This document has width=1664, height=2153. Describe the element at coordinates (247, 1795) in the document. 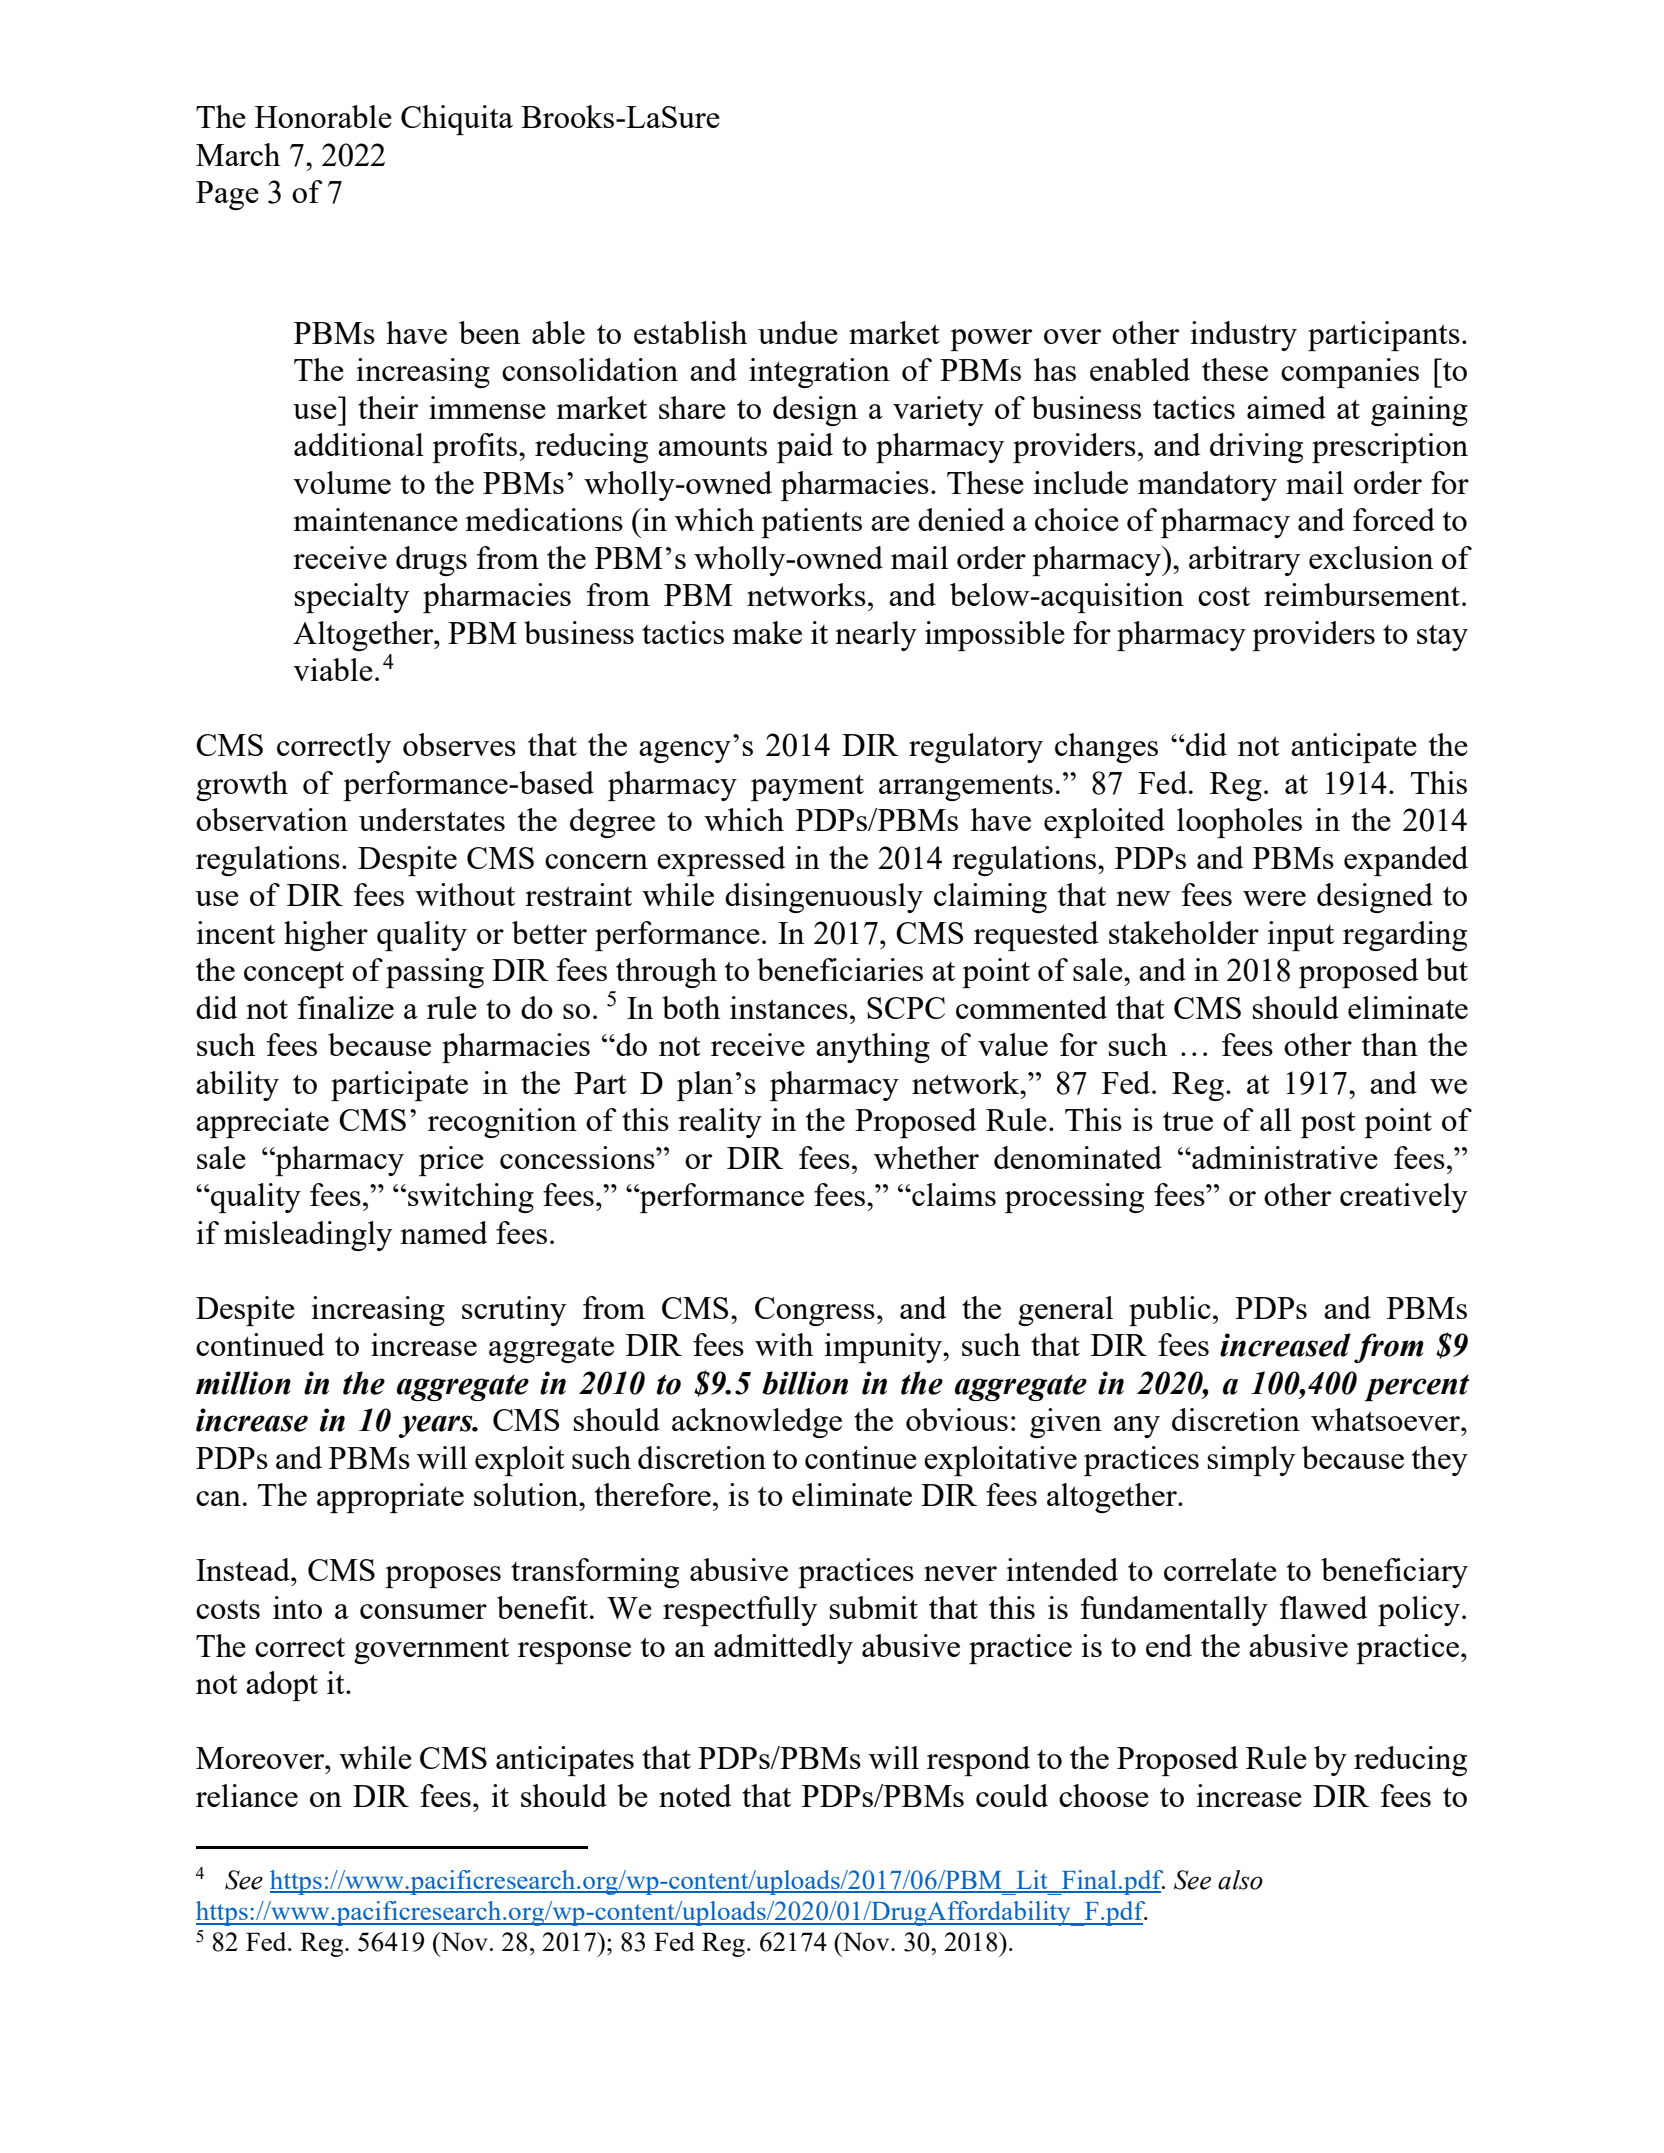

I see `reliance` at that location.
